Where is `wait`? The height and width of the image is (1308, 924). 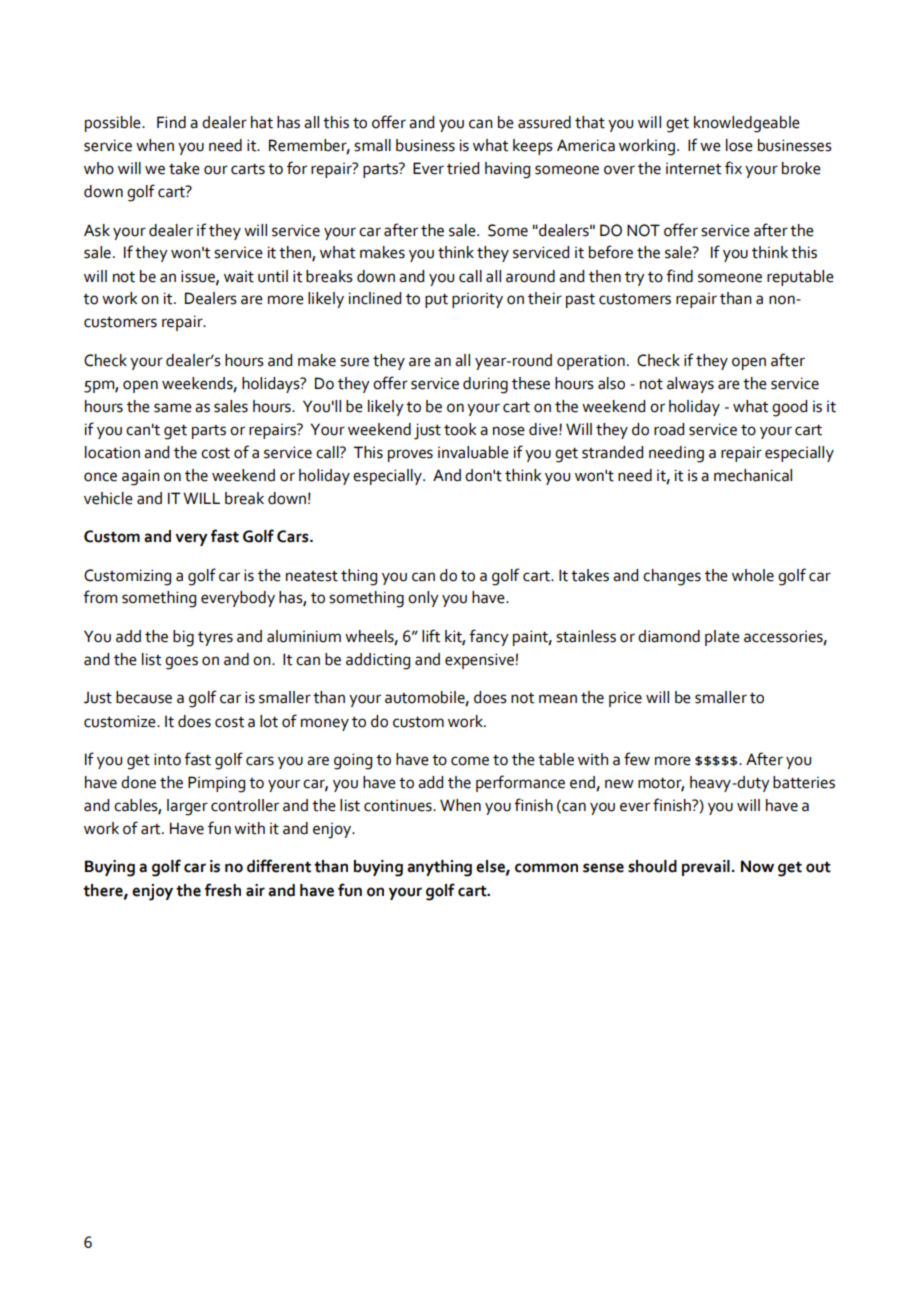 wait is located at coordinates (239, 277).
